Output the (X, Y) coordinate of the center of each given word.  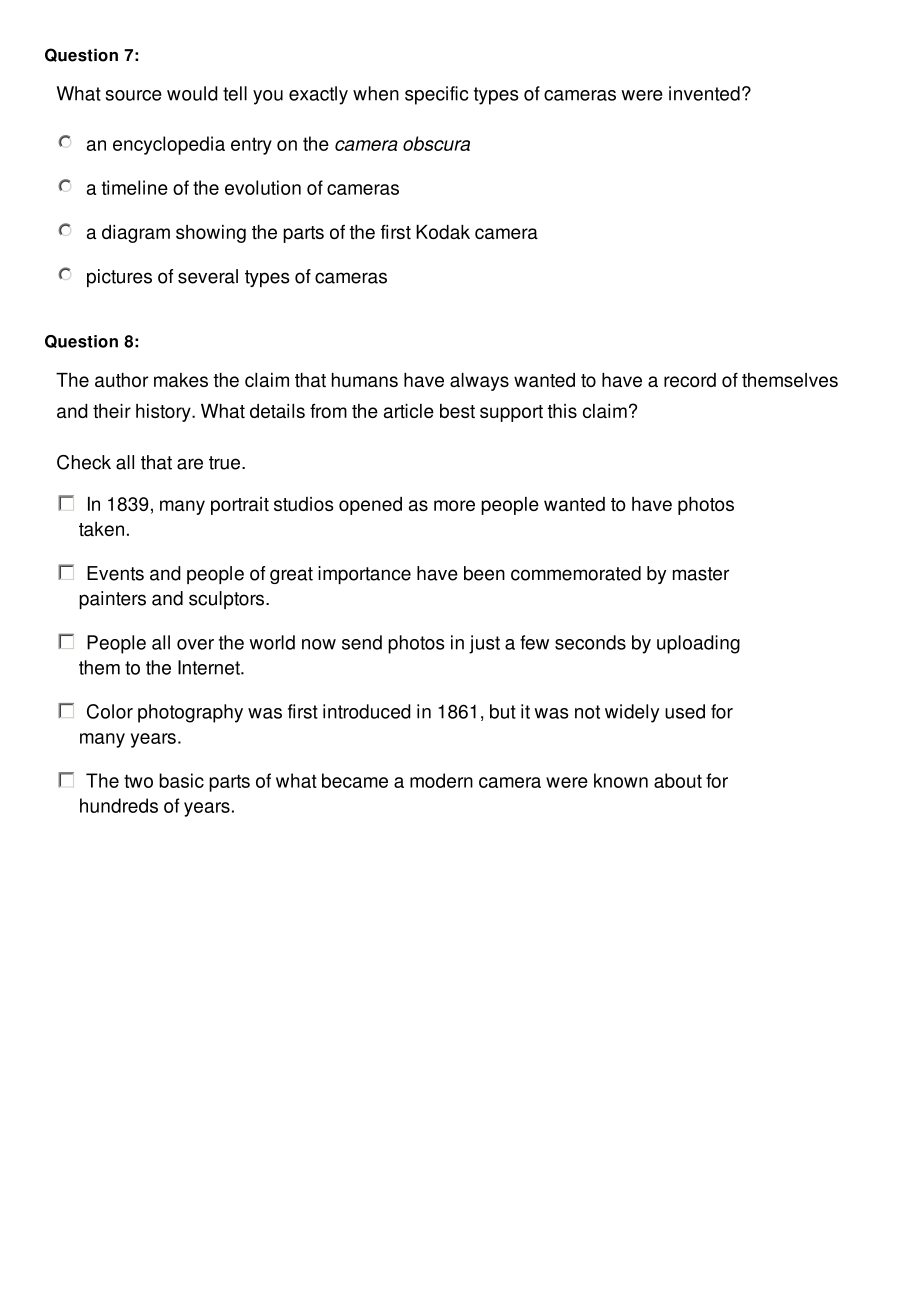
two (138, 781)
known (621, 780)
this (562, 411)
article (409, 411)
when (376, 93)
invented (704, 93)
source (133, 95)
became (355, 780)
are (190, 464)
